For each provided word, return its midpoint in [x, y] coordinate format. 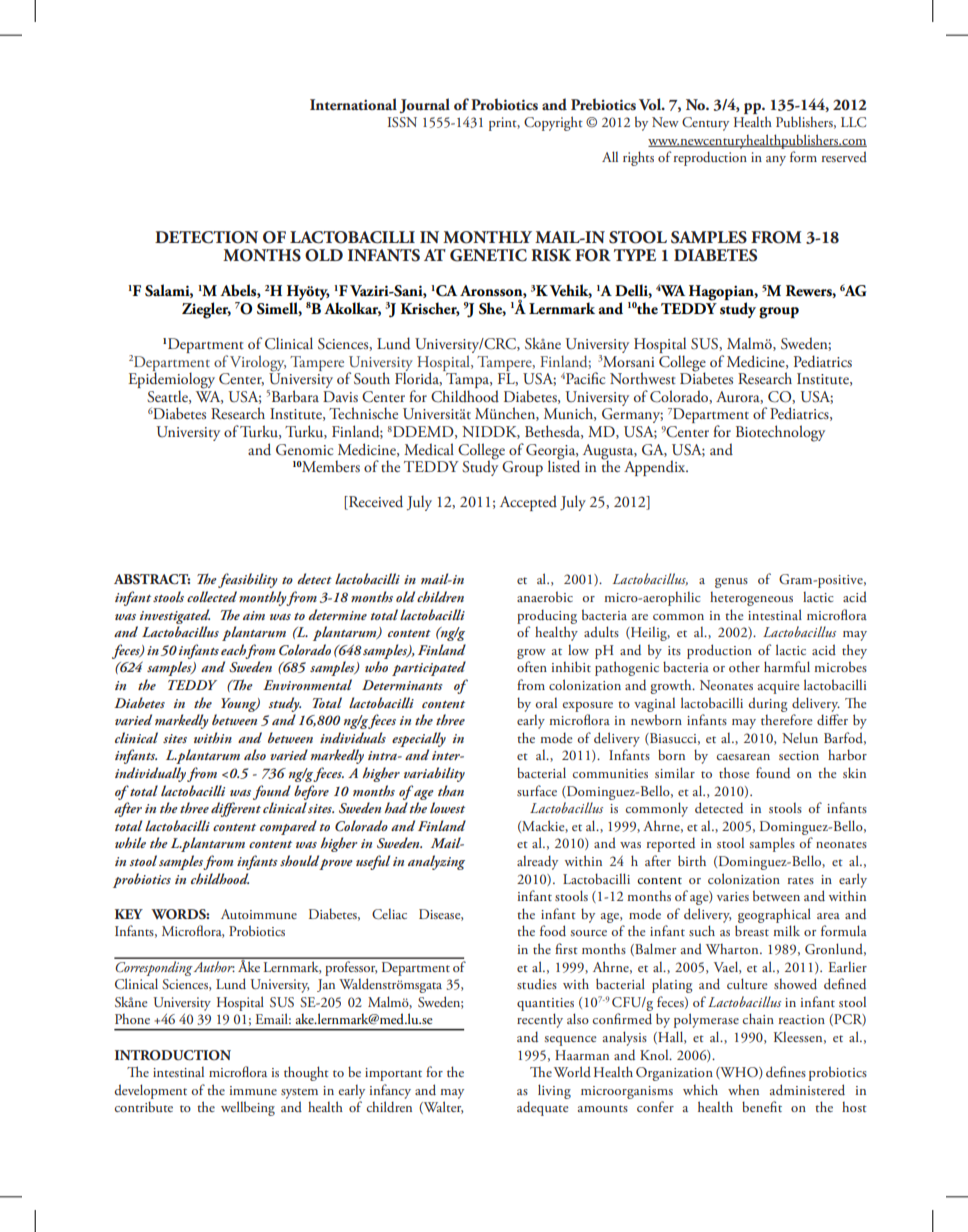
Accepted [528, 503]
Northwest [643, 378]
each [235, 650]
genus [731, 583]
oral [546, 703]
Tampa [468, 380]
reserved [844, 156]
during [767, 704]
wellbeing [248, 1108]
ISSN [402, 122]
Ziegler [206, 310]
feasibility [248, 580]
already [537, 862]
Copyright [553, 123]
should [299, 860]
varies [733, 896]
